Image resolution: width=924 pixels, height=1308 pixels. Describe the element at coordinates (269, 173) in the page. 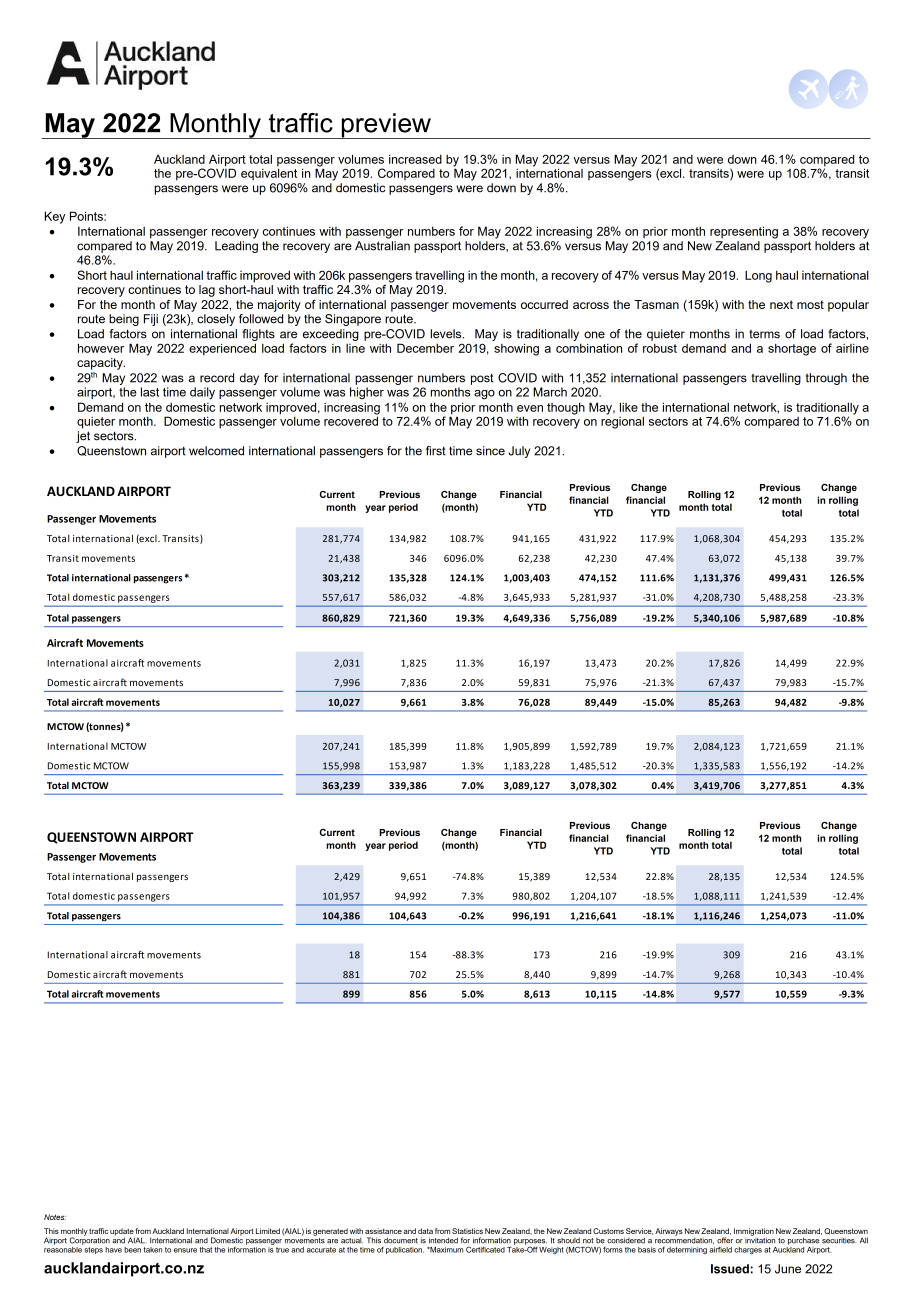

I see `equivalent` at that location.
